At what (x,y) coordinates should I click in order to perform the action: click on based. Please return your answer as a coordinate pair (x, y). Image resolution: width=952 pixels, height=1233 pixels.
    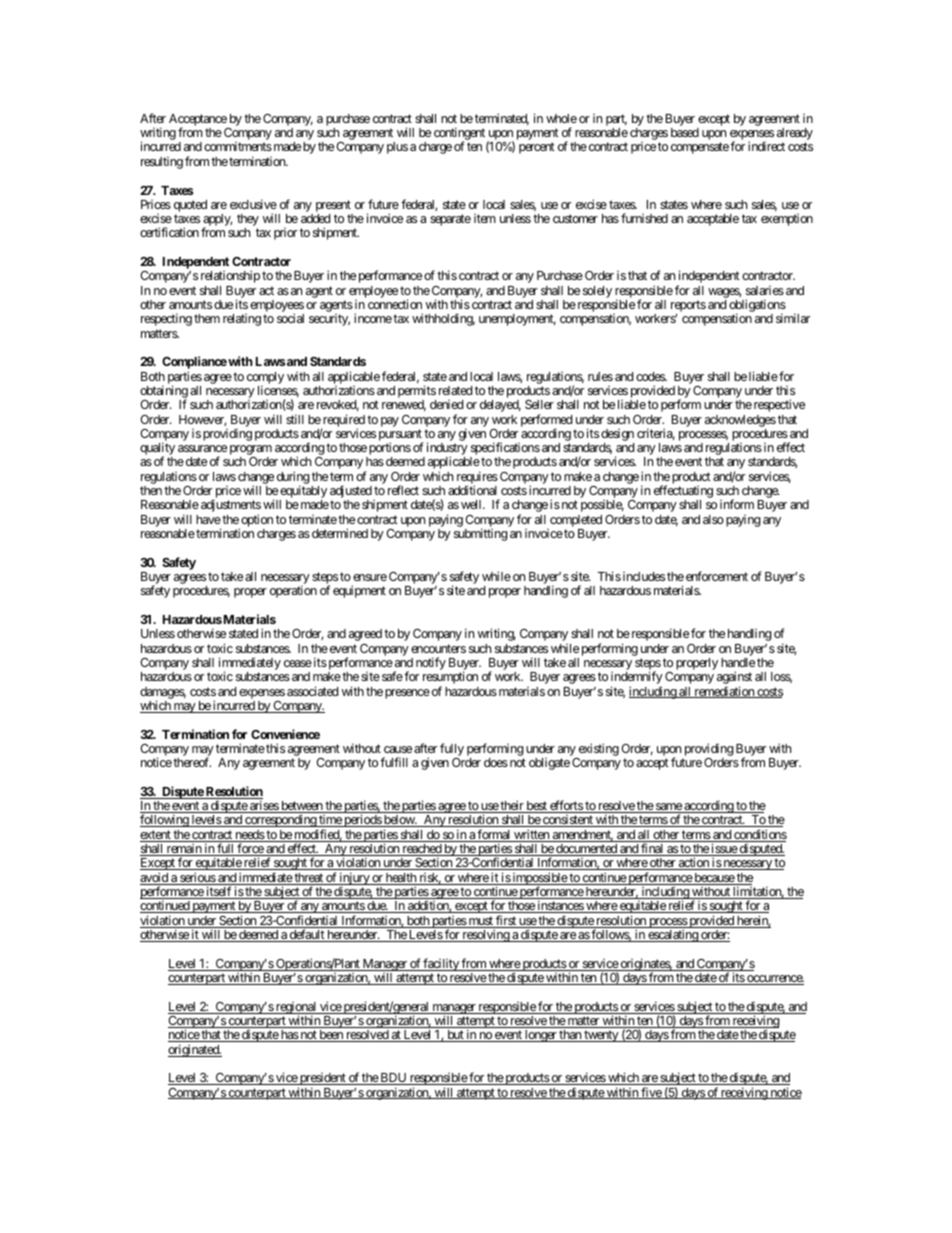
    Looking at the image, I should click on (685, 132).
